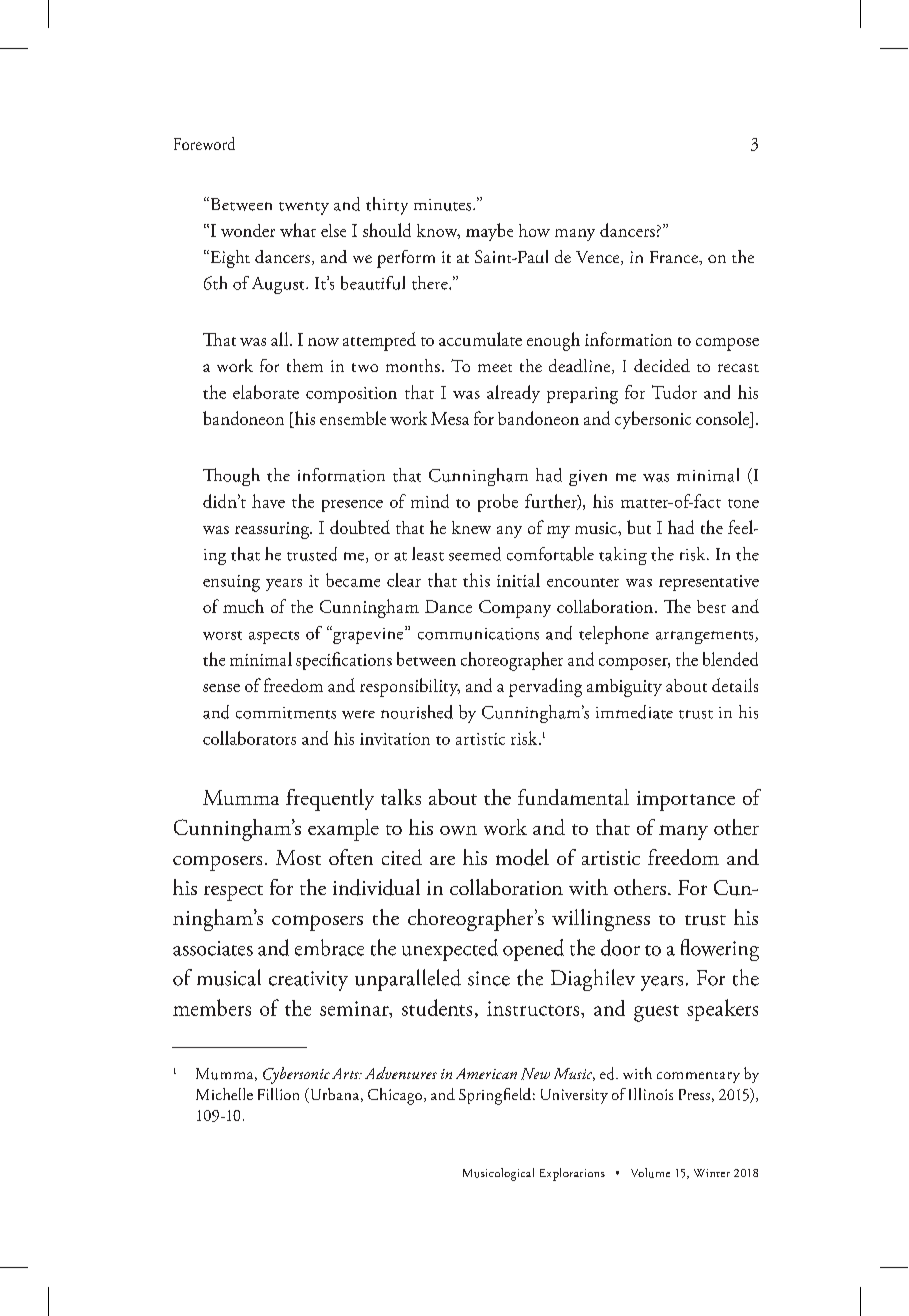 The height and width of the screenshot is (1316, 909). Describe the element at coordinates (498, 503) in the screenshot. I see `probe` at that location.
